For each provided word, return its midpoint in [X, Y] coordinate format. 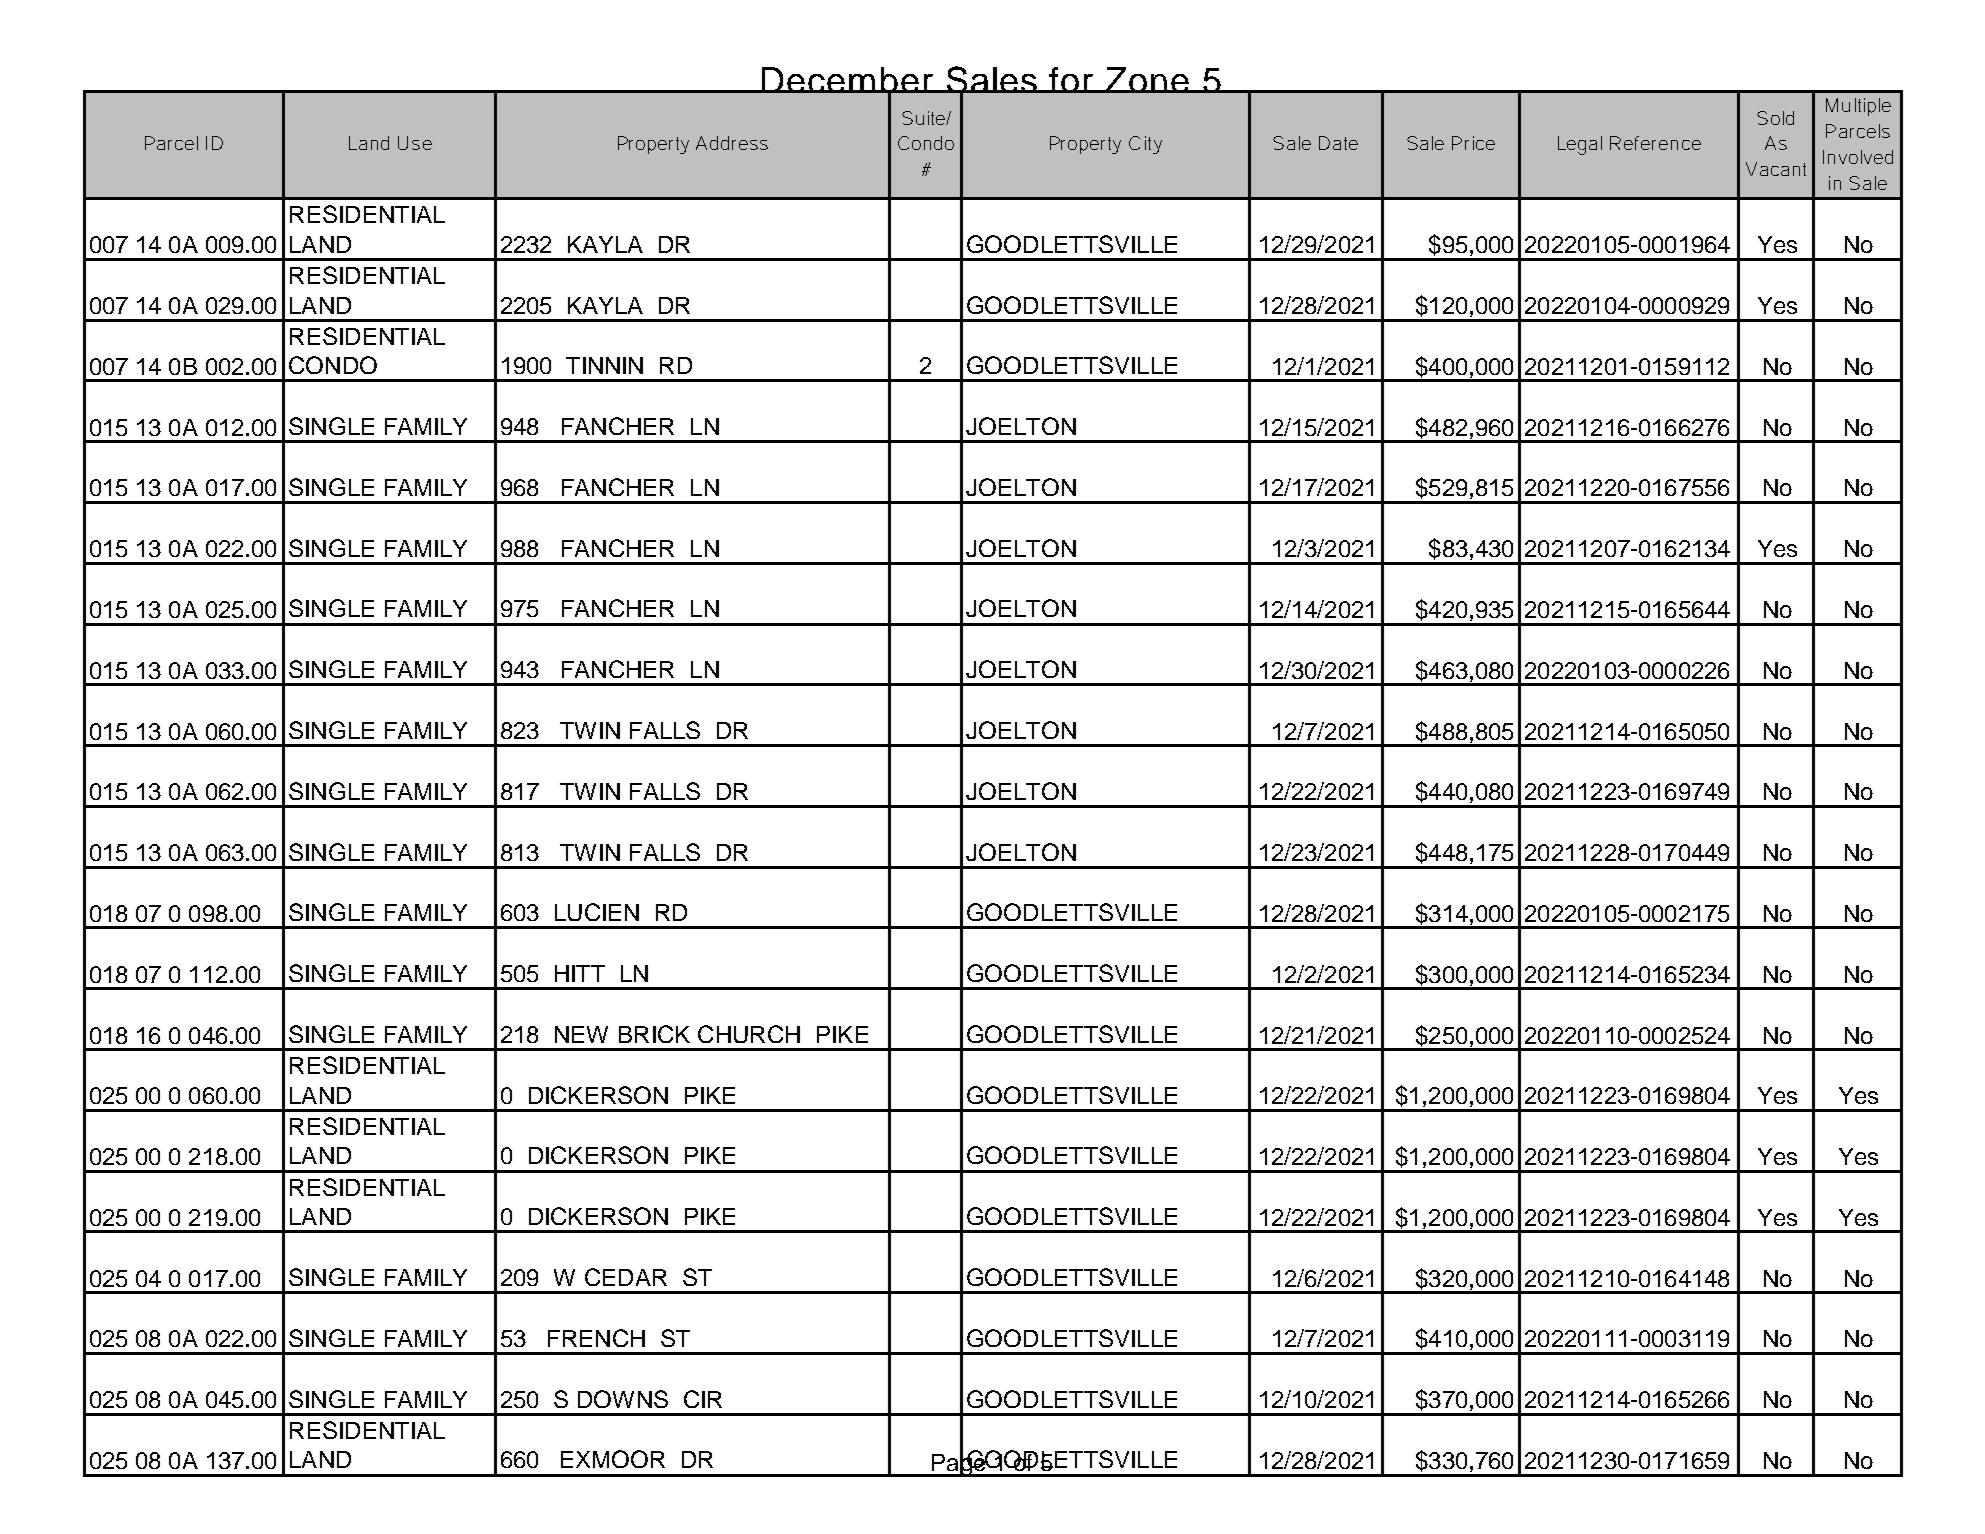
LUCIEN [597, 912]
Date [1338, 143]
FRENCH [596, 1338]
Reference [1655, 143]
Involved [1858, 157]
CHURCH [749, 1034]
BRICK [654, 1034]
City [1145, 145]
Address [732, 143]
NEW [581, 1034]
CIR [703, 1399]
